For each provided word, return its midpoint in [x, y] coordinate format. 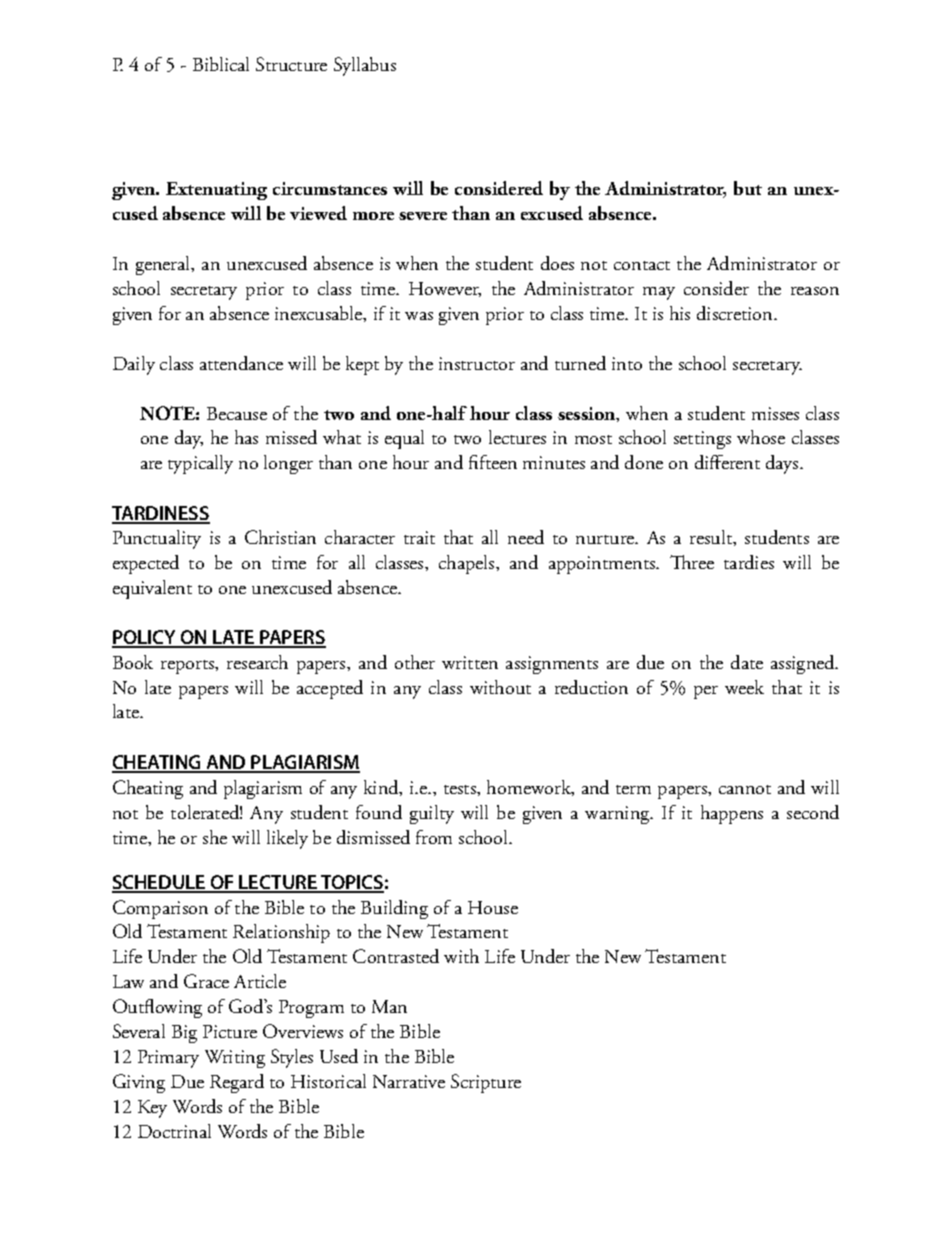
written [470, 662]
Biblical [221, 64]
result [712, 538]
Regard [237, 1083]
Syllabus [365, 66]
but [748, 188]
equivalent [152, 589]
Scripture [486, 1083]
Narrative [409, 1081]
